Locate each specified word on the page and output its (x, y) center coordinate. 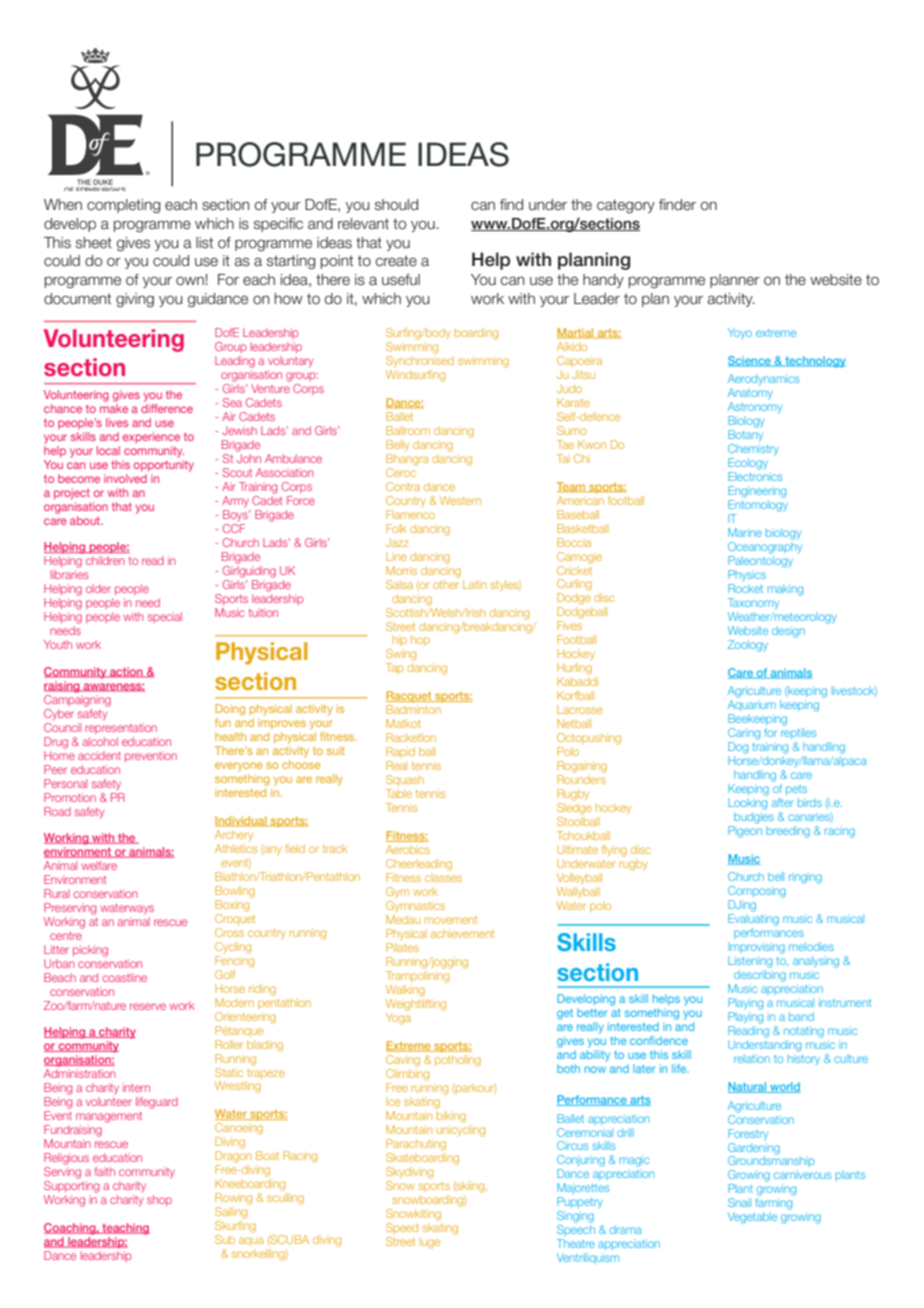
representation (121, 728)
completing (123, 206)
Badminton (413, 709)
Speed (402, 1228)
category (626, 206)
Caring (744, 734)
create (396, 261)
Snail (739, 1202)
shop (159, 1200)
